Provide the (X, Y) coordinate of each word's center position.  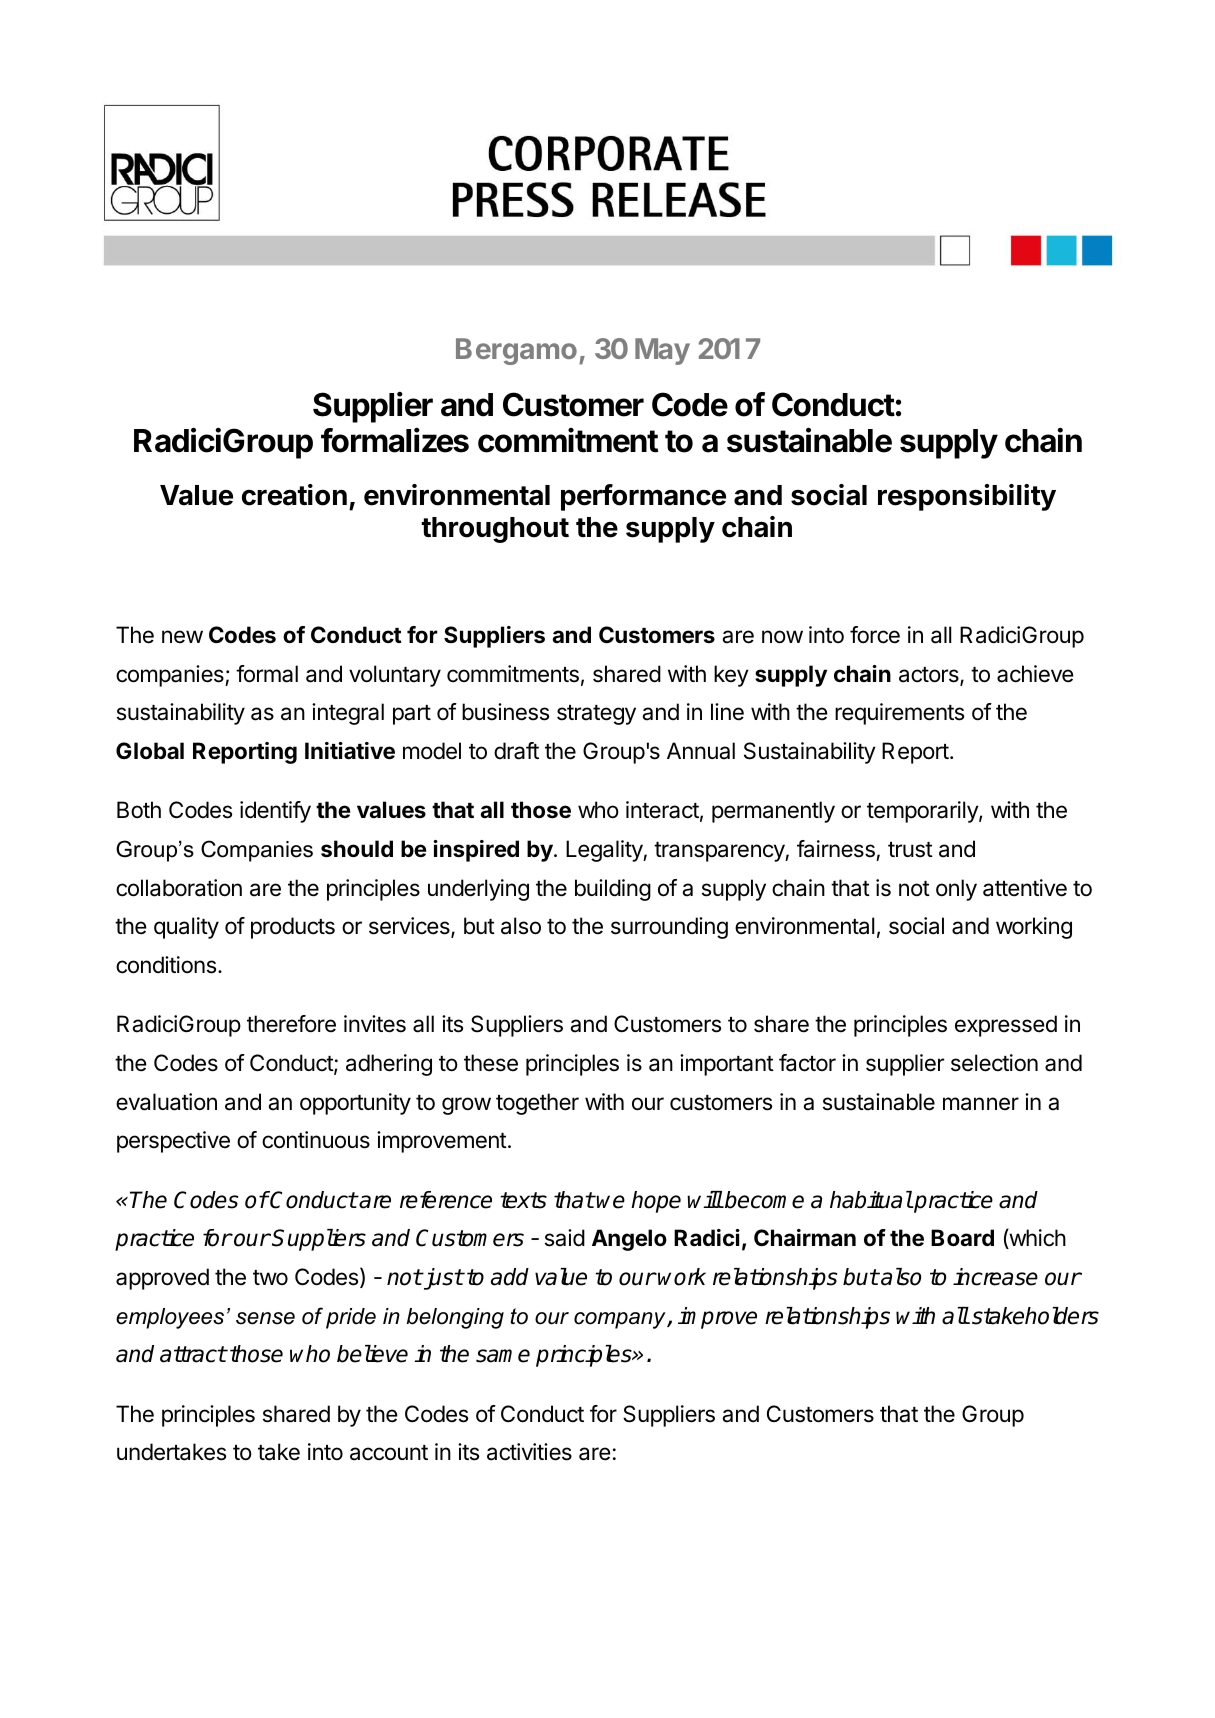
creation (294, 495)
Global (150, 751)
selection (994, 1063)
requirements (899, 714)
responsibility (967, 497)
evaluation (166, 1102)
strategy (596, 715)
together (537, 1104)
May (662, 351)
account (389, 1453)
